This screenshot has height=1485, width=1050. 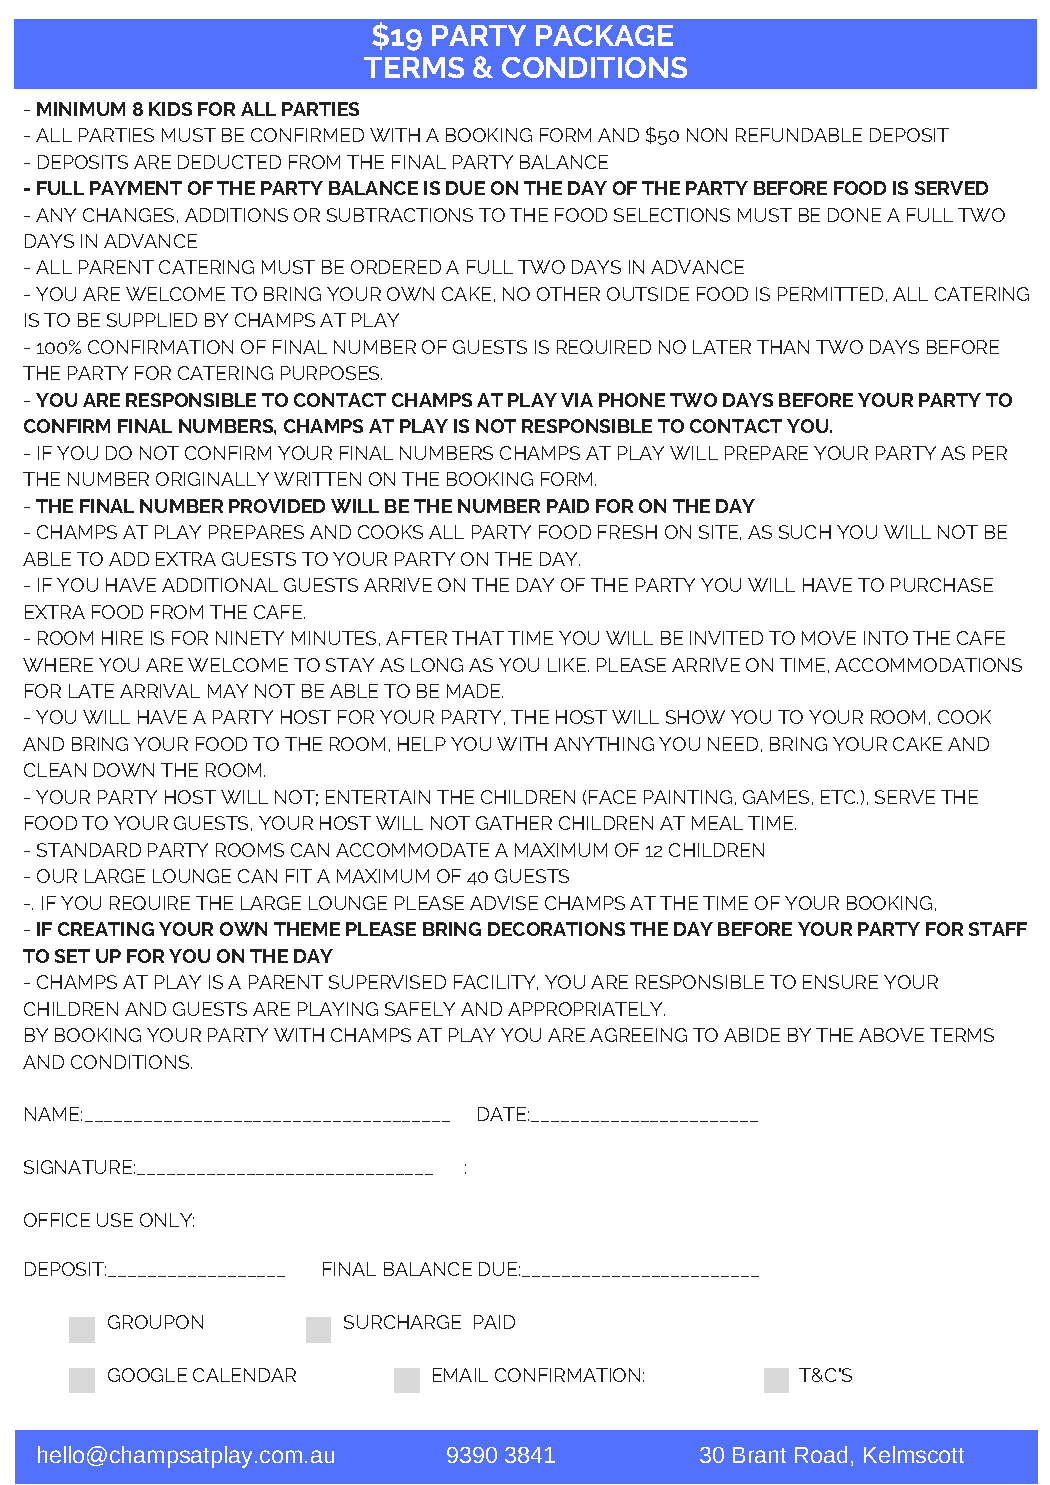 I want to click on HIRE, so click(x=122, y=638).
